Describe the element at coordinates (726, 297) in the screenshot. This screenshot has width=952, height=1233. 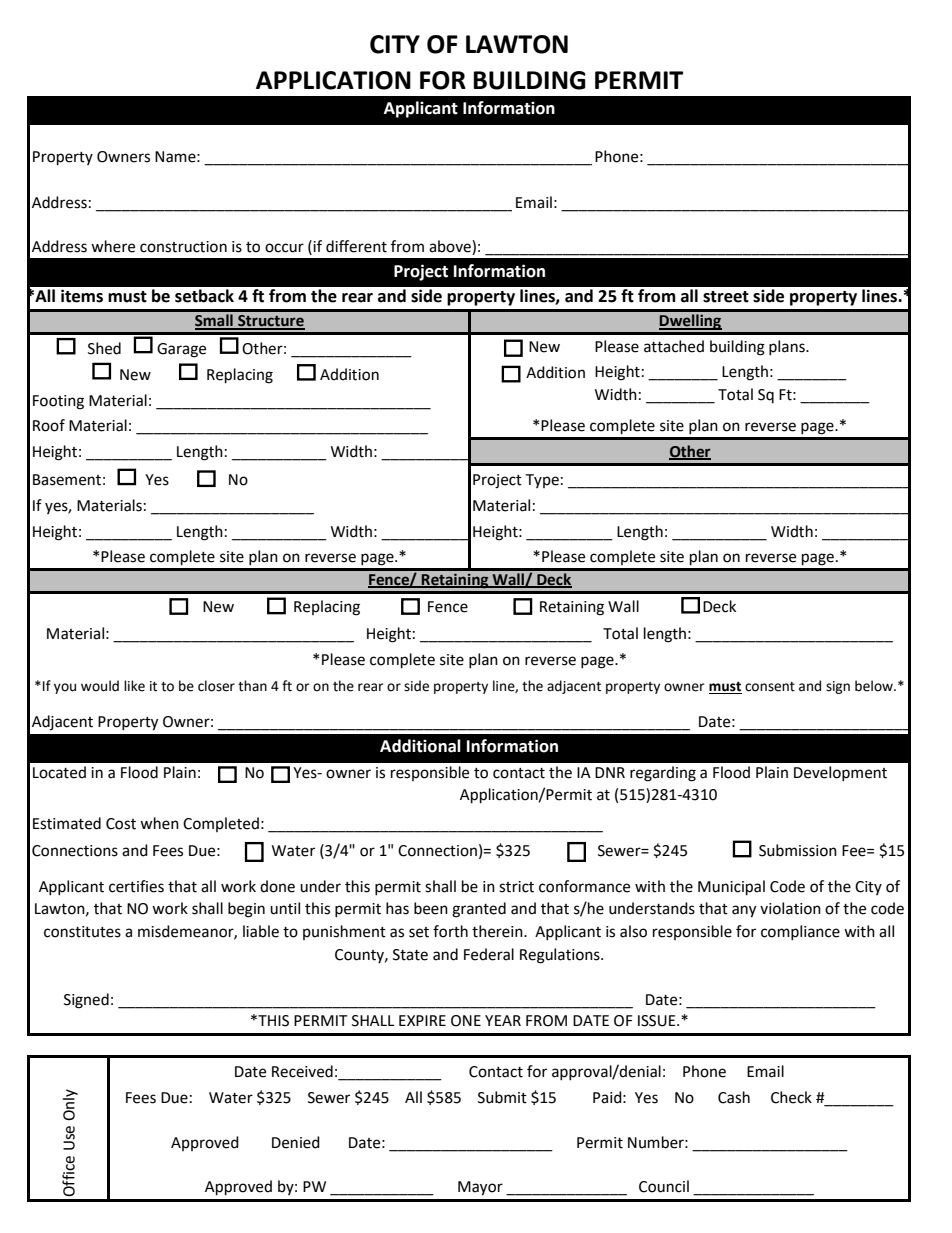
I see `street` at that location.
